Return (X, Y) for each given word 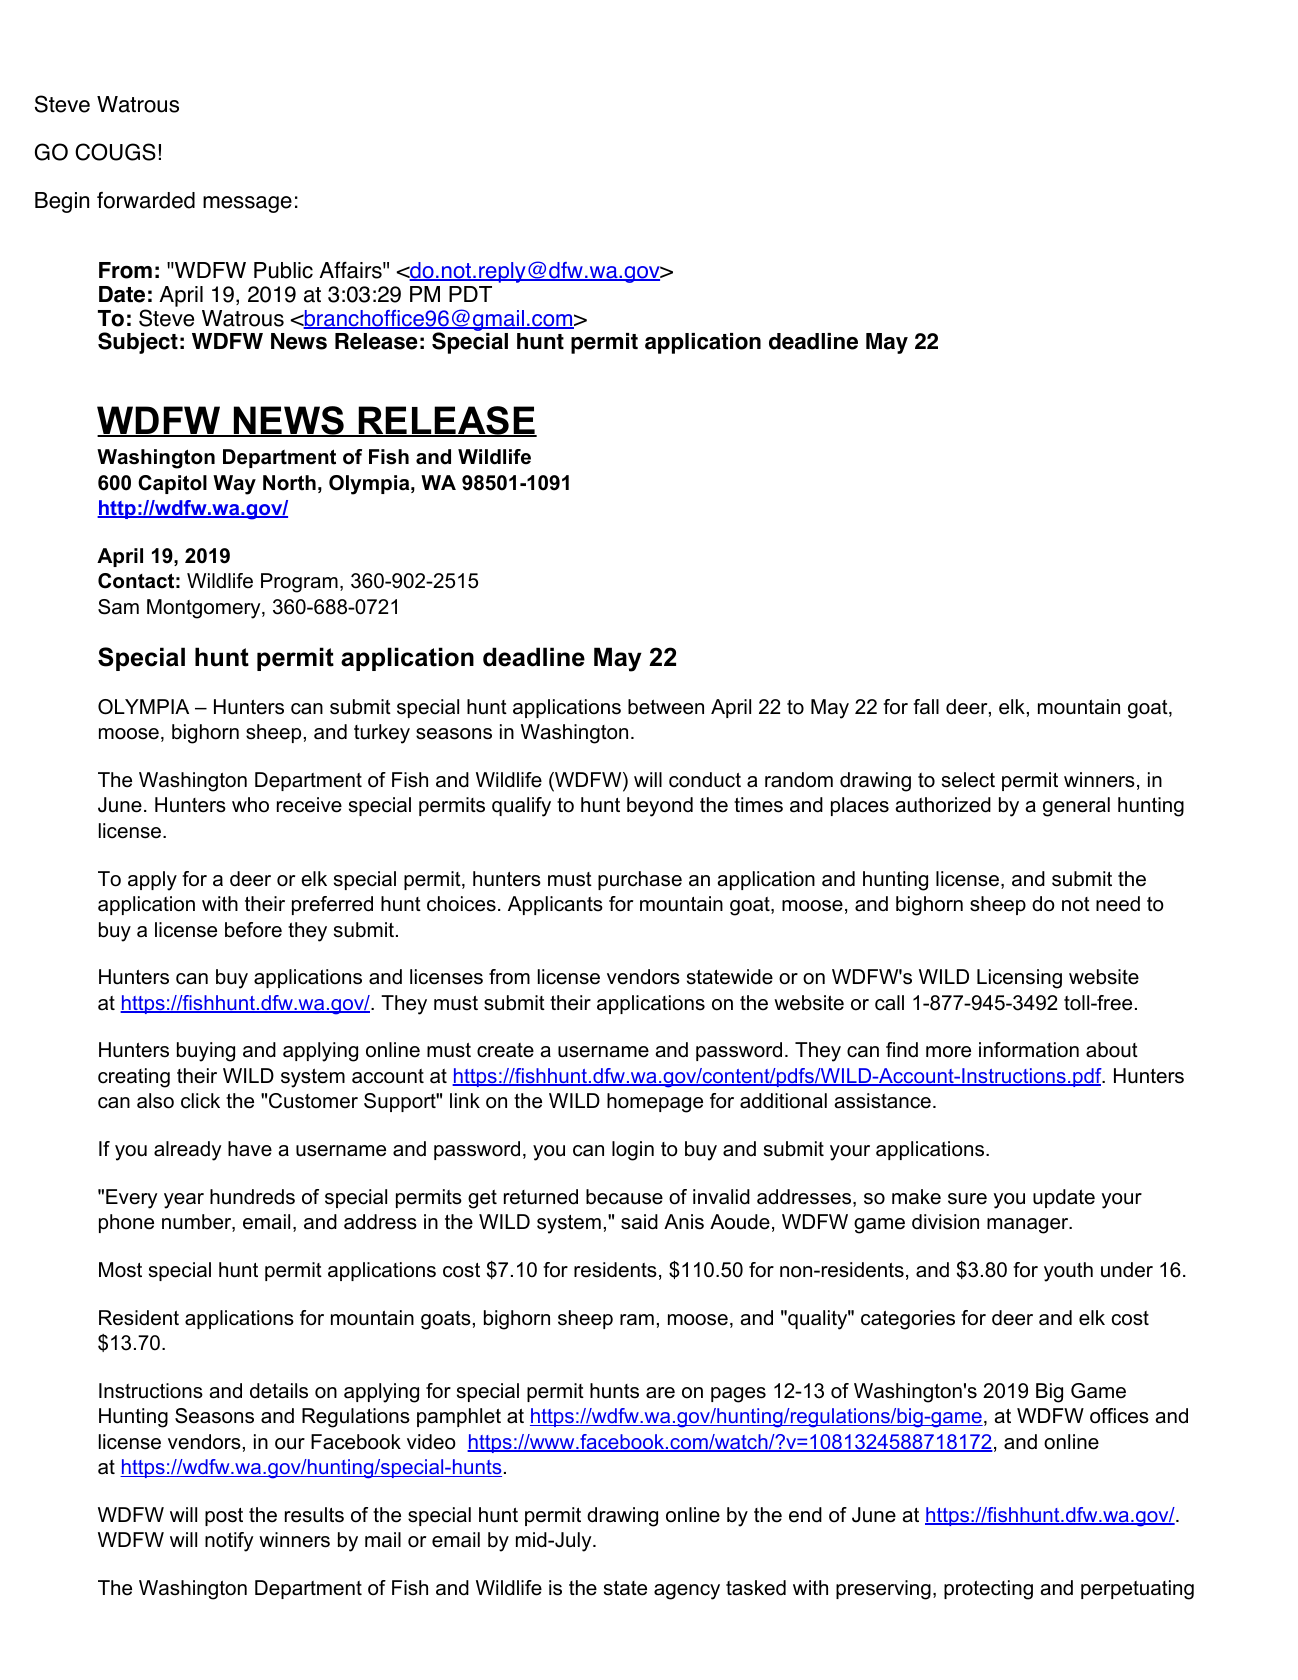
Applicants (555, 905)
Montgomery (205, 609)
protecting (988, 1590)
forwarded (146, 200)
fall (926, 707)
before (253, 930)
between (666, 707)
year (184, 1201)
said (639, 1222)
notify (229, 1542)
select (968, 780)
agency (687, 1592)
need (1118, 904)
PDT (470, 294)
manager (1029, 1226)
